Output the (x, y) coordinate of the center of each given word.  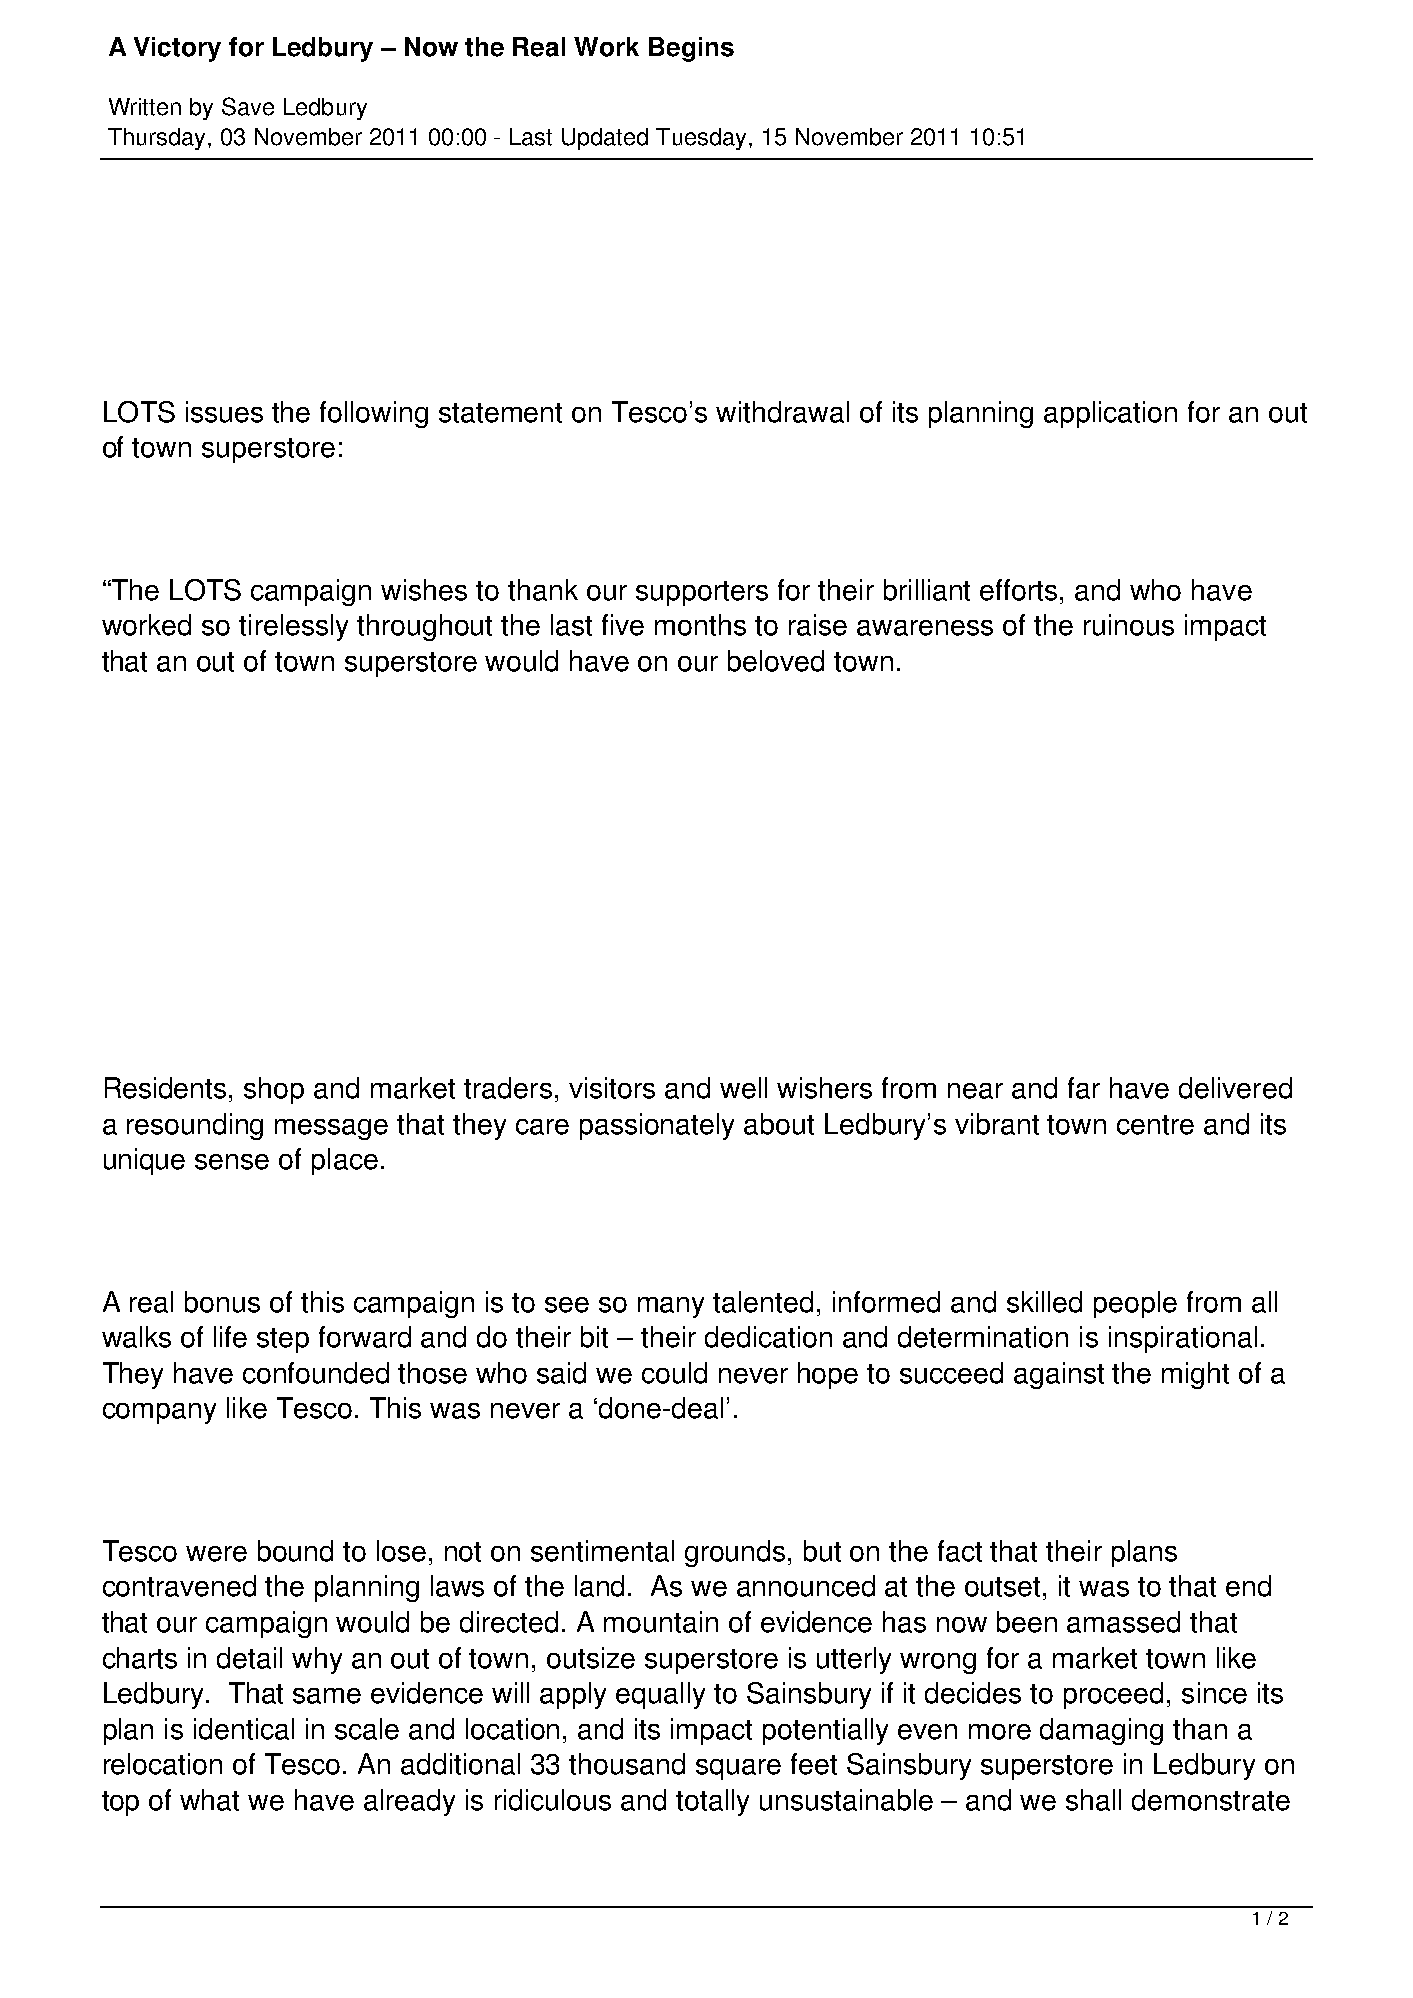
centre (1155, 1125)
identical (244, 1729)
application (1110, 414)
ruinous (1129, 625)
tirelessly (293, 627)
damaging (1101, 1731)
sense (232, 1162)
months (700, 625)
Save (248, 106)
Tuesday (701, 139)
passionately (657, 1126)
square (738, 1769)
